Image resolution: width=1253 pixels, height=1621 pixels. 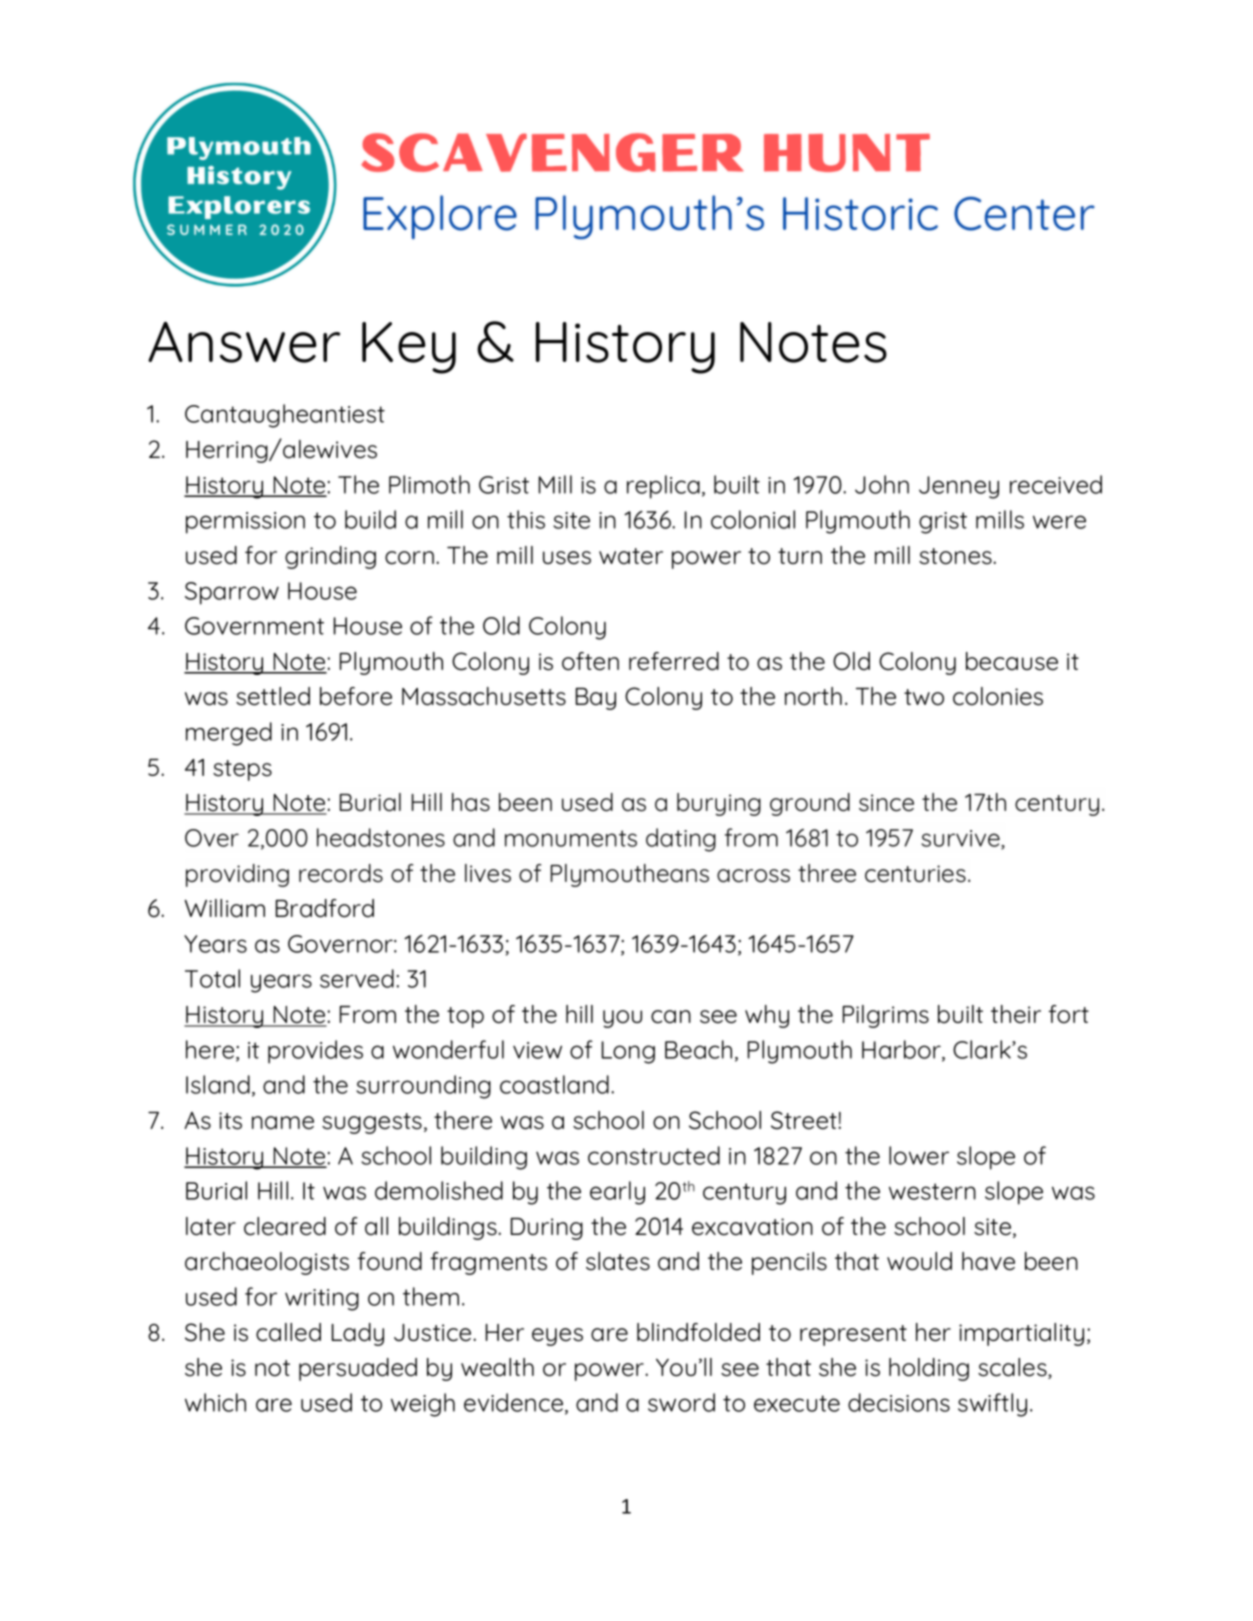 What do you see at coordinates (1016, 1014) in the page?
I see `their` at bounding box center [1016, 1014].
